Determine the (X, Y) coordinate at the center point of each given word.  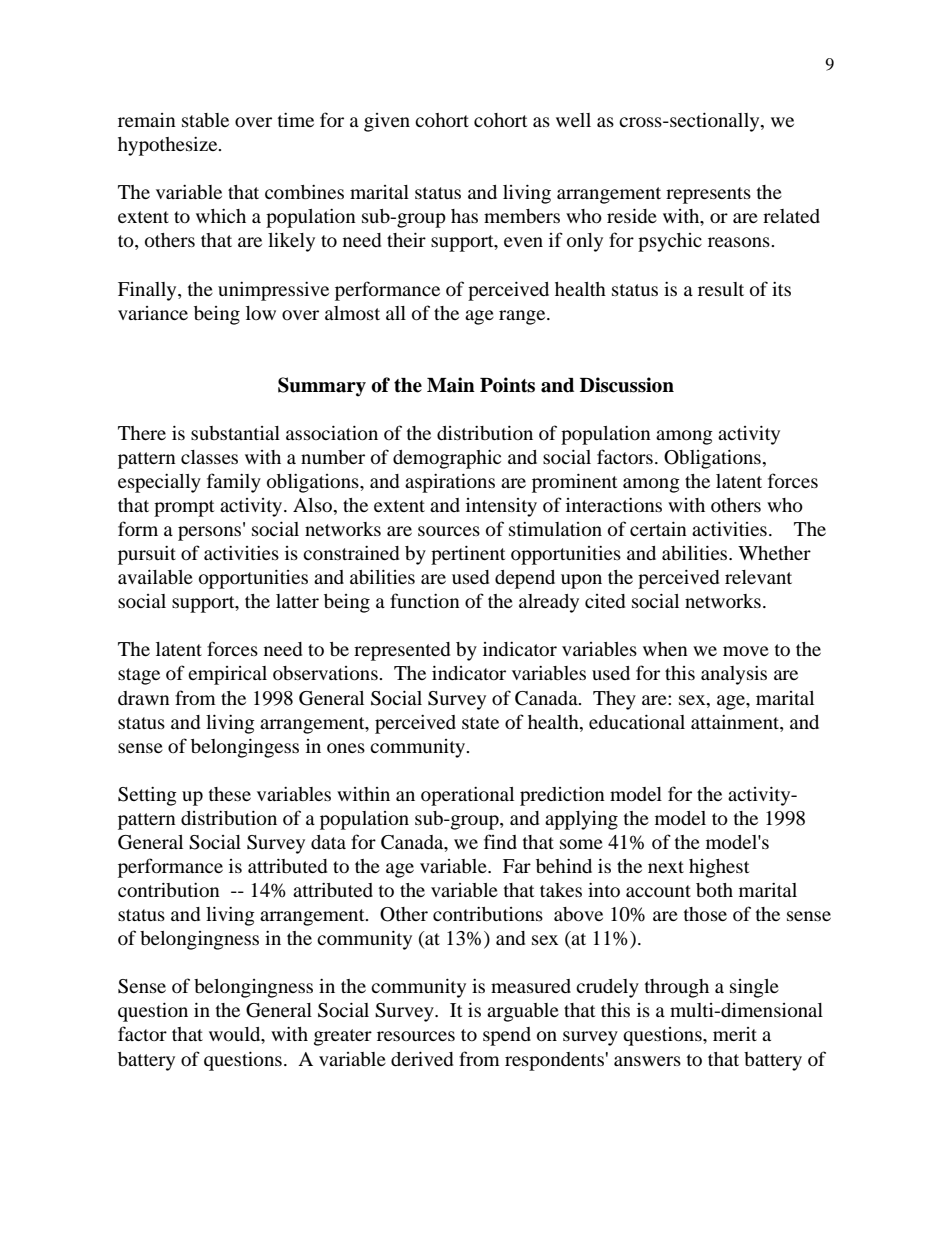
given (387, 122)
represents (708, 195)
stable (205, 120)
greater (343, 1037)
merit (735, 1034)
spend (507, 1036)
